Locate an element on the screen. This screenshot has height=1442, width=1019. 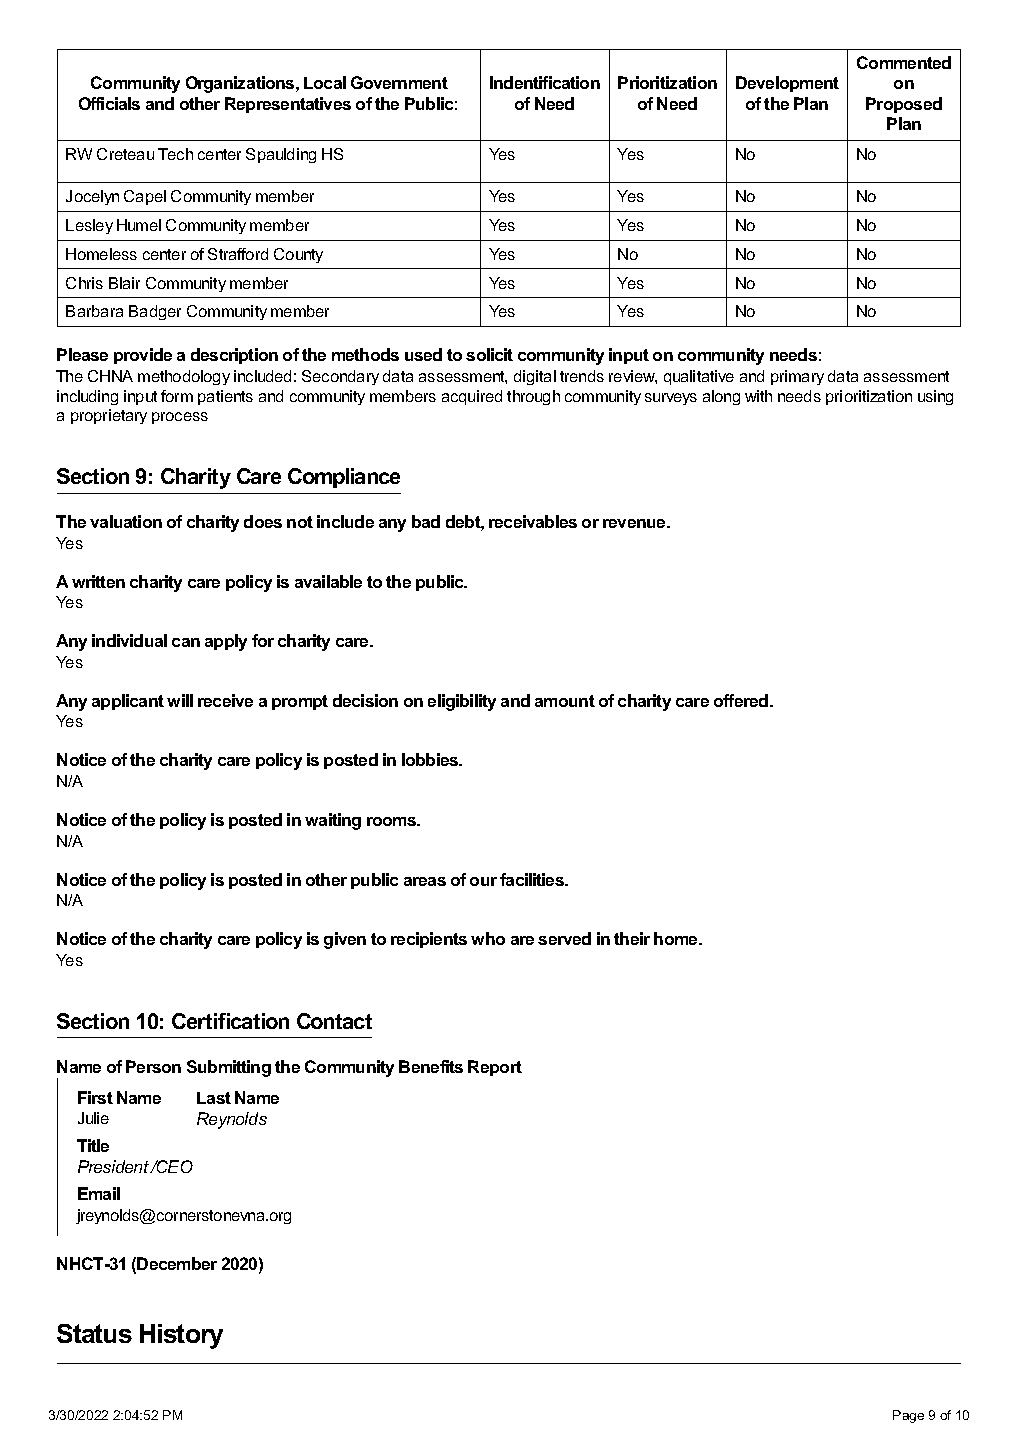
History is located at coordinates (181, 1336).
